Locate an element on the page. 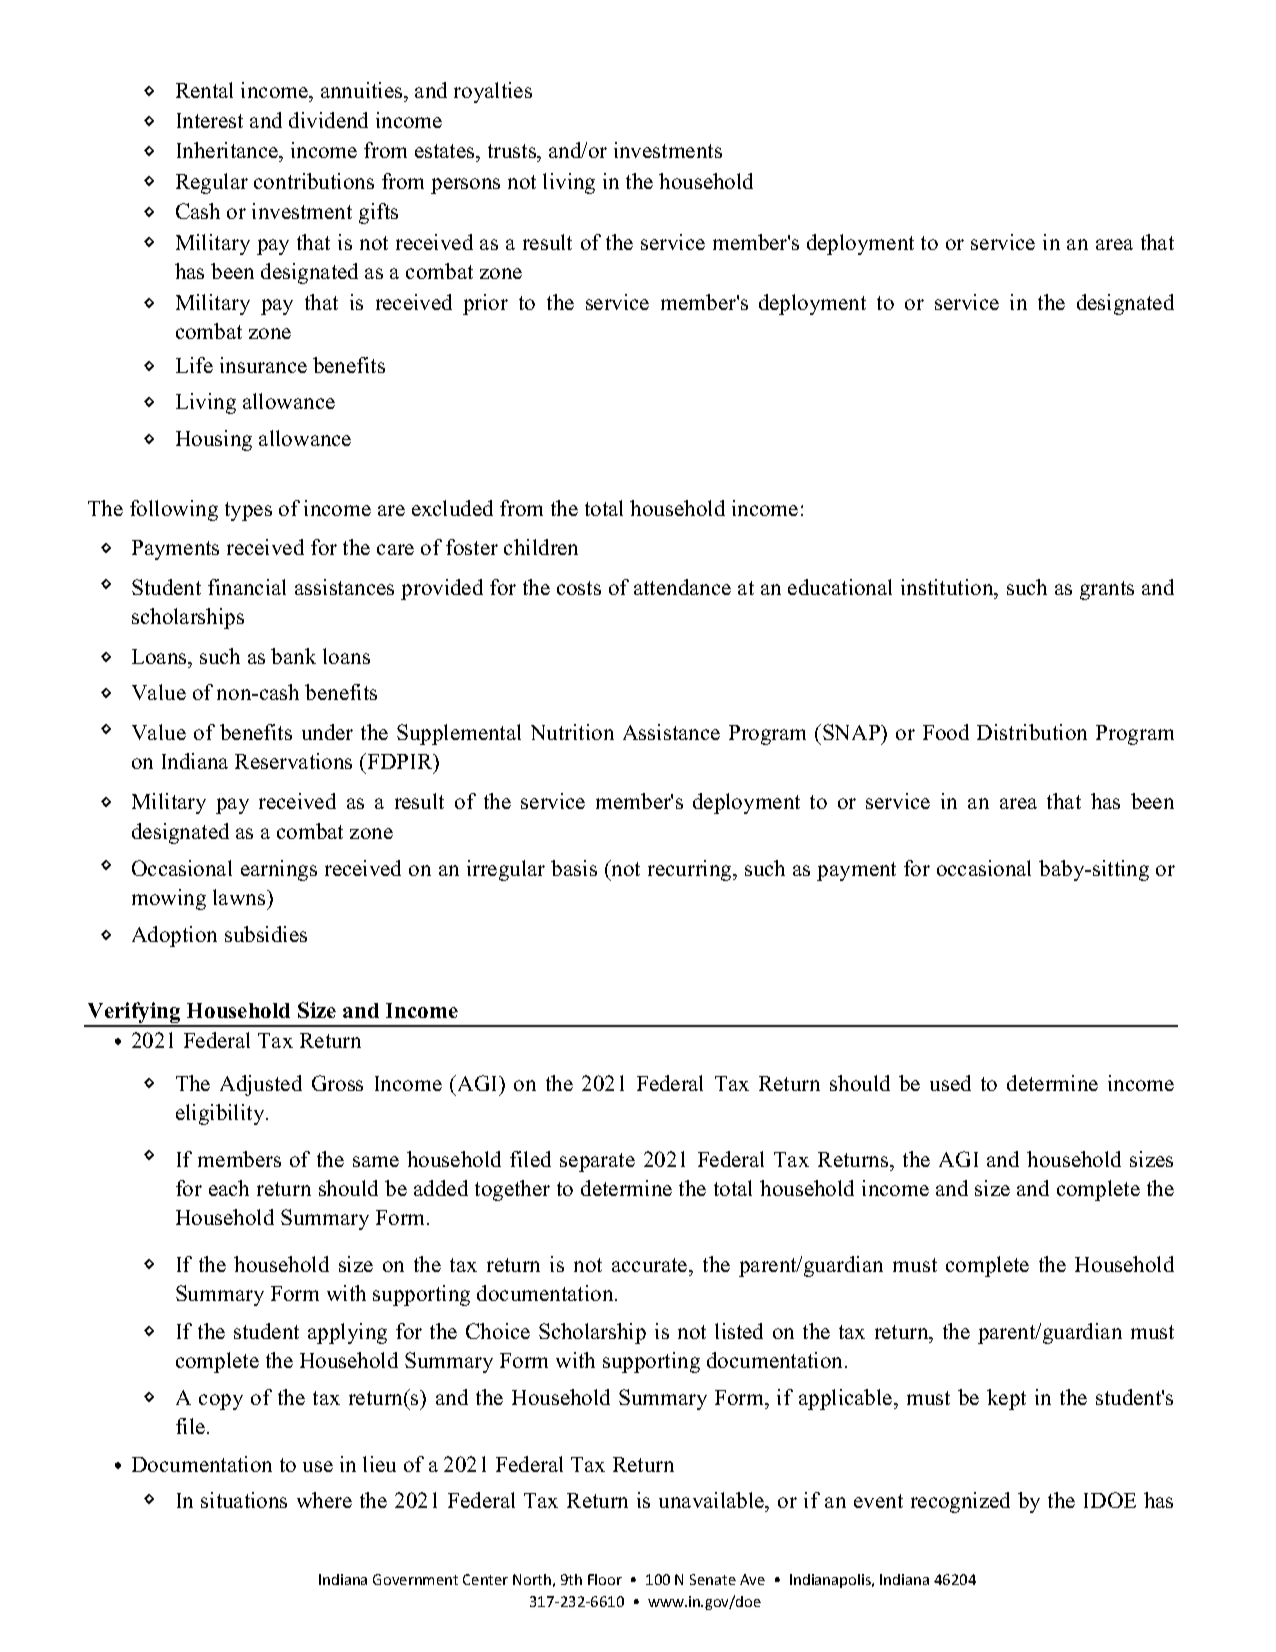 The height and width of the page is (1652, 1276). children is located at coordinates (541, 547).
